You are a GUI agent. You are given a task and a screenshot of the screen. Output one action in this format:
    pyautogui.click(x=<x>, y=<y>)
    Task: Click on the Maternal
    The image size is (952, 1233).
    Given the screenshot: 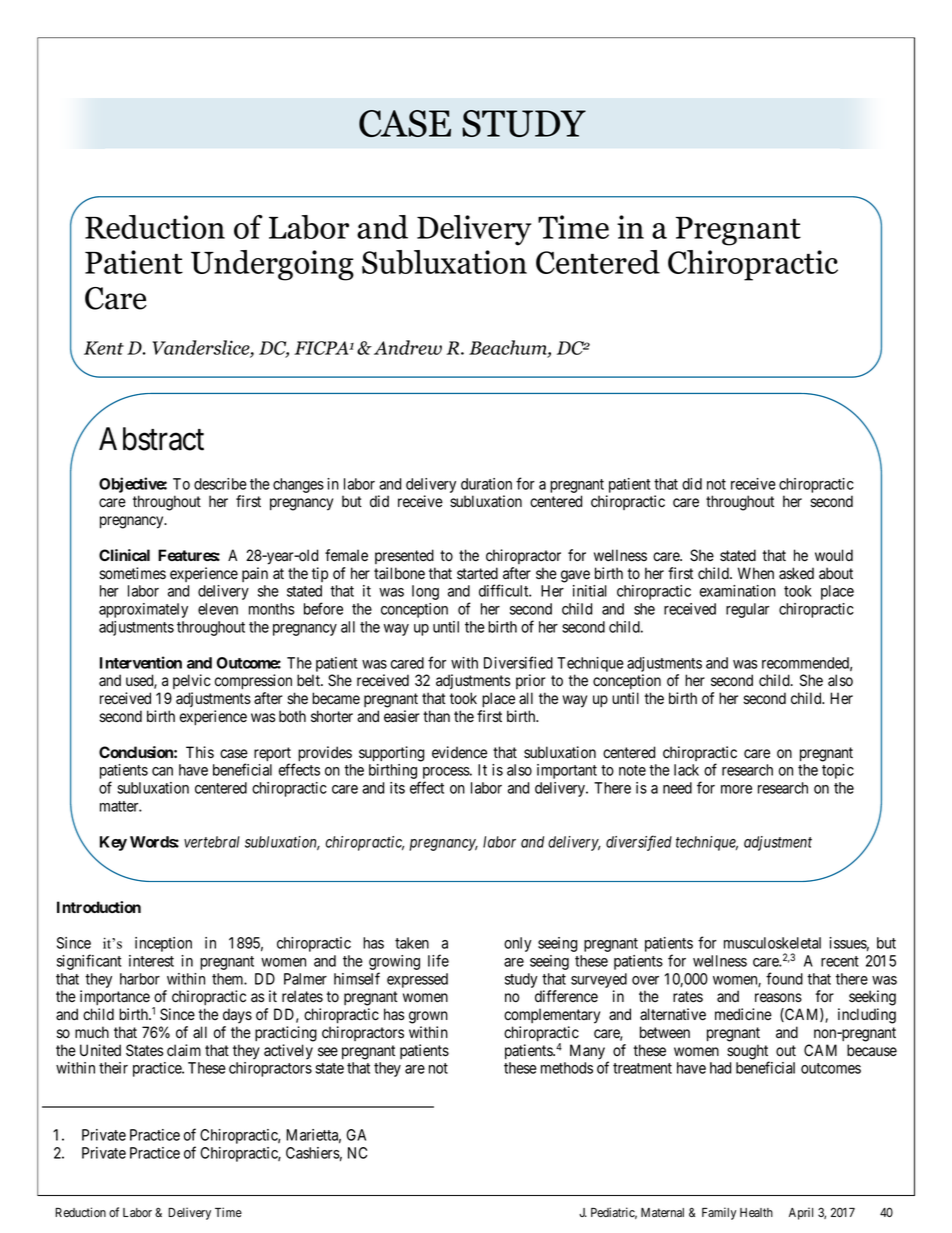 What is the action you would take?
    pyautogui.click(x=662, y=1212)
